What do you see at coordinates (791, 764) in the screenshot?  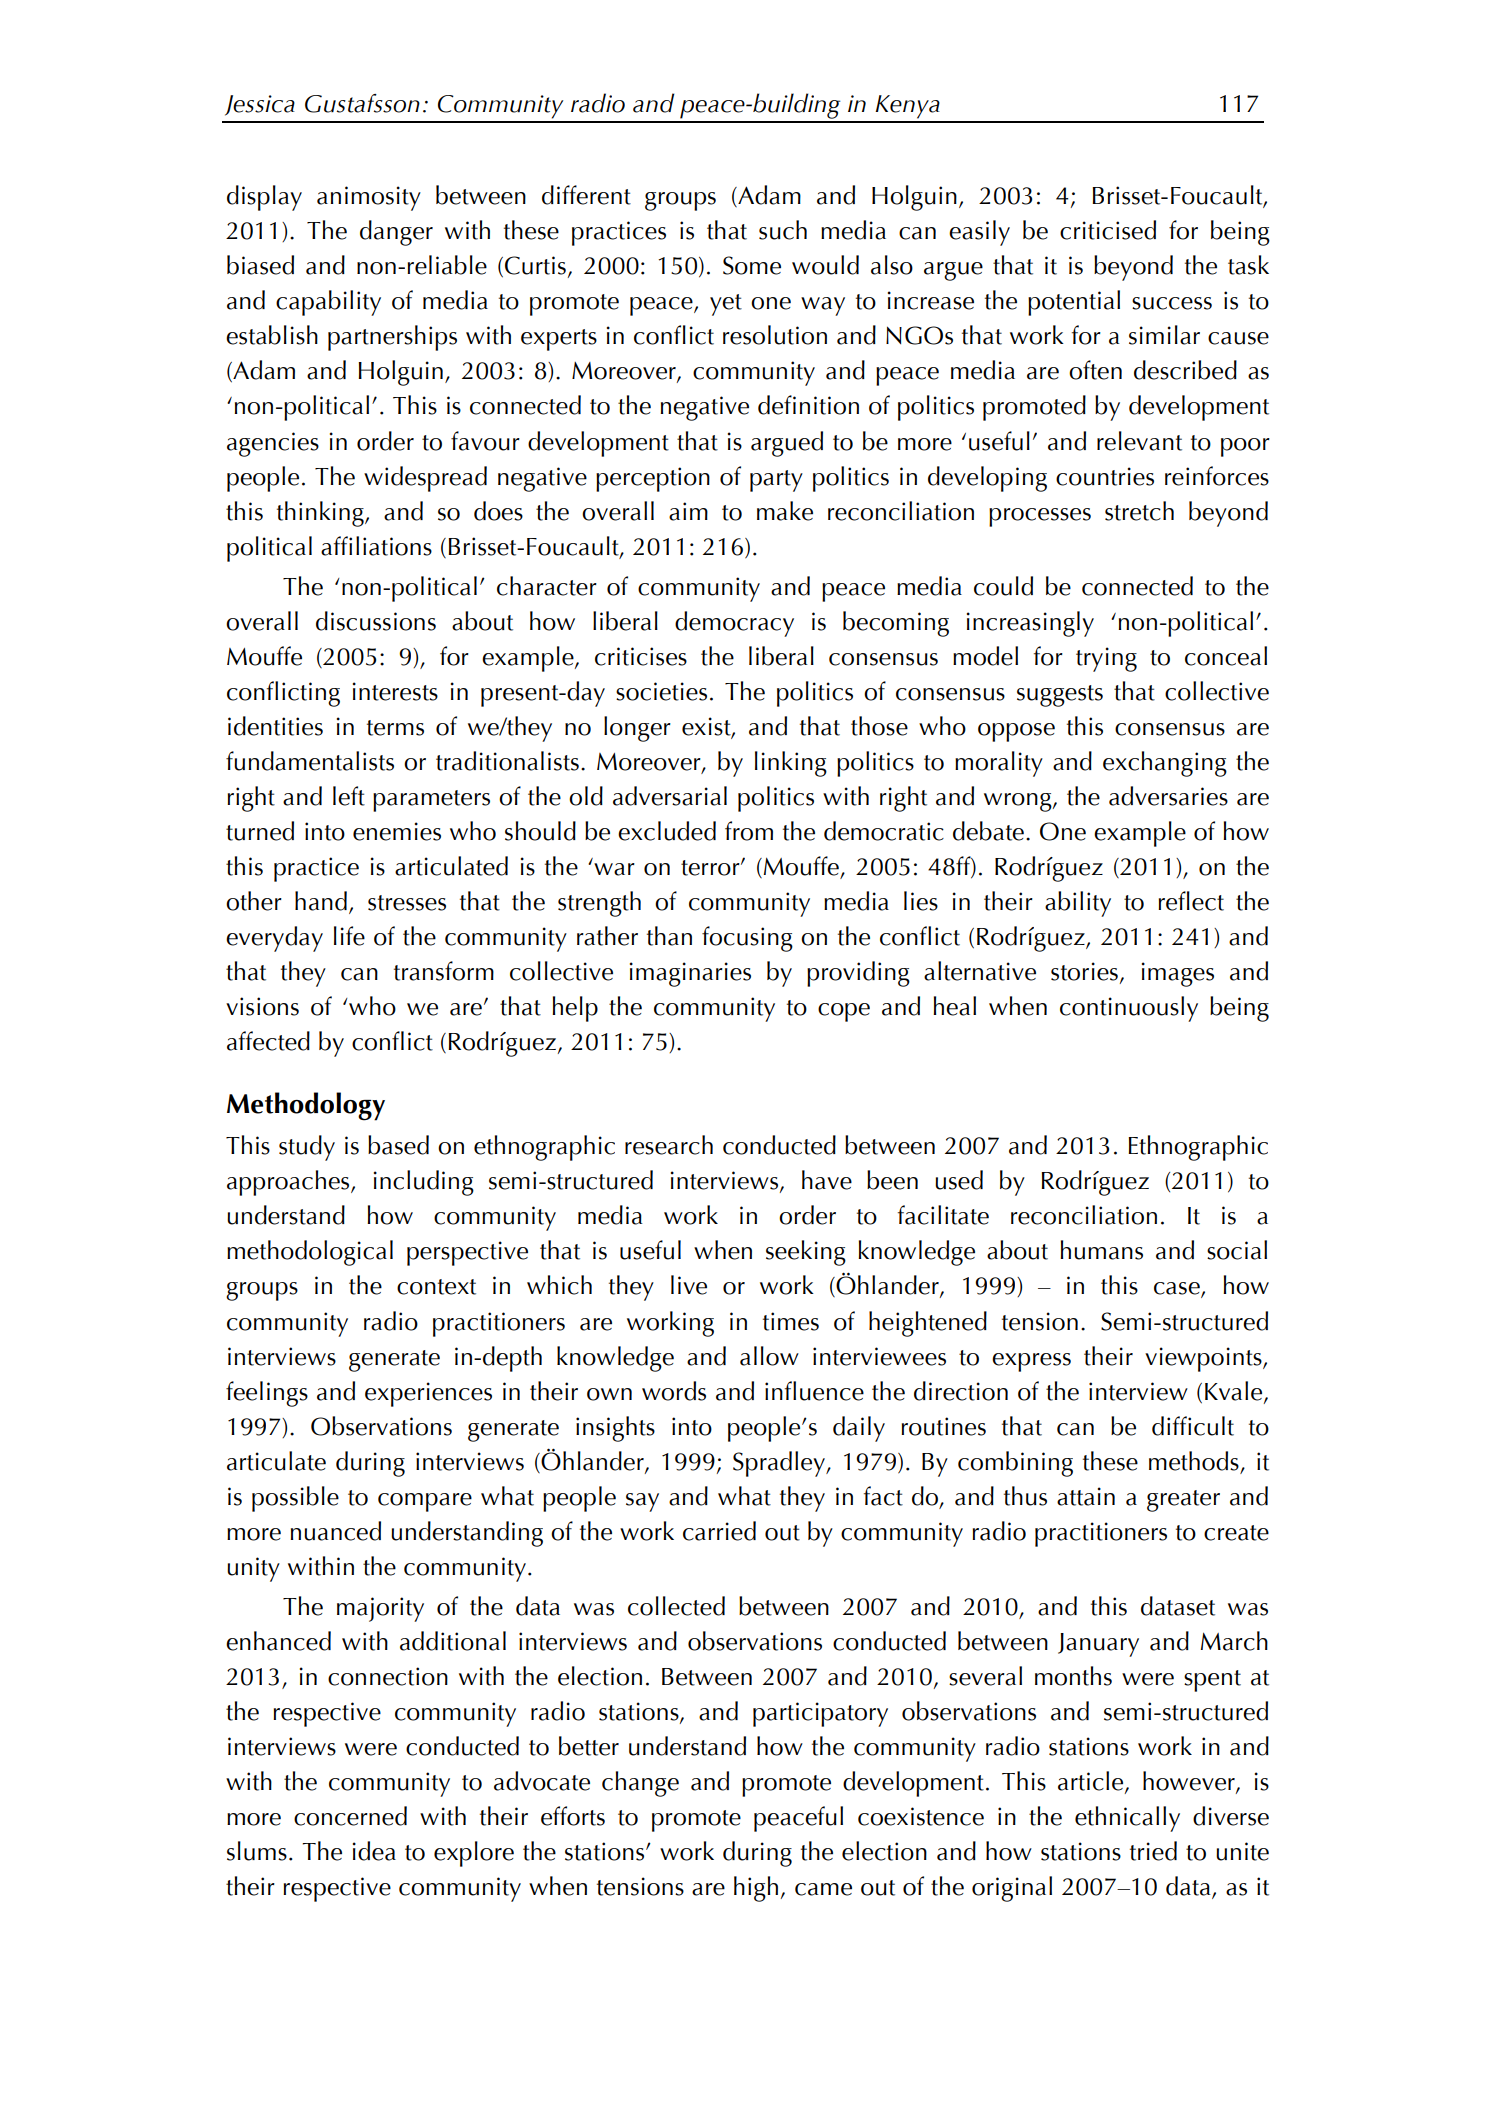 I see `linking` at bounding box center [791, 764].
